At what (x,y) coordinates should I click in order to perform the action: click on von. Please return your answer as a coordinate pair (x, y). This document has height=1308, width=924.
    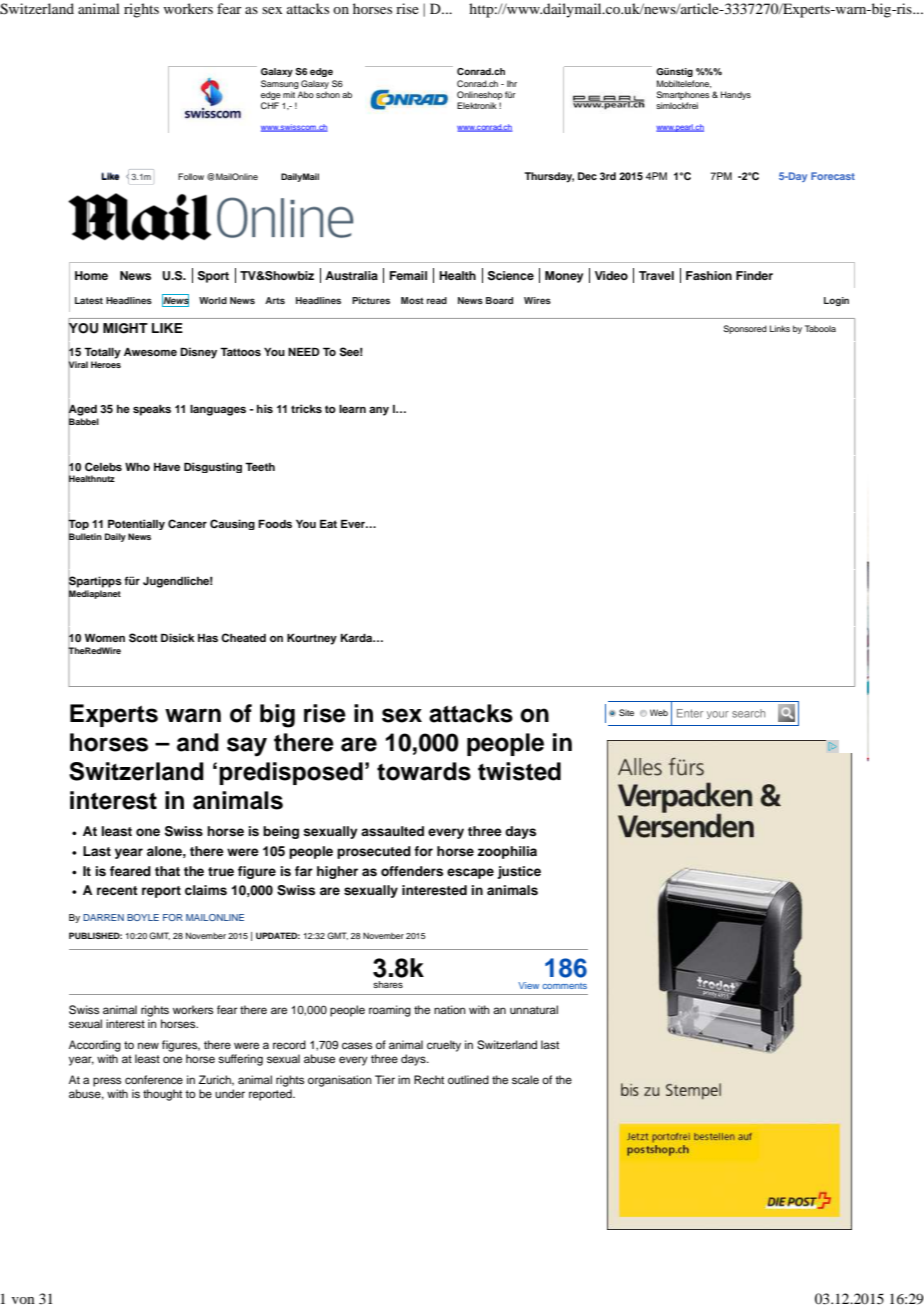
    Looking at the image, I should click on (23, 1300).
